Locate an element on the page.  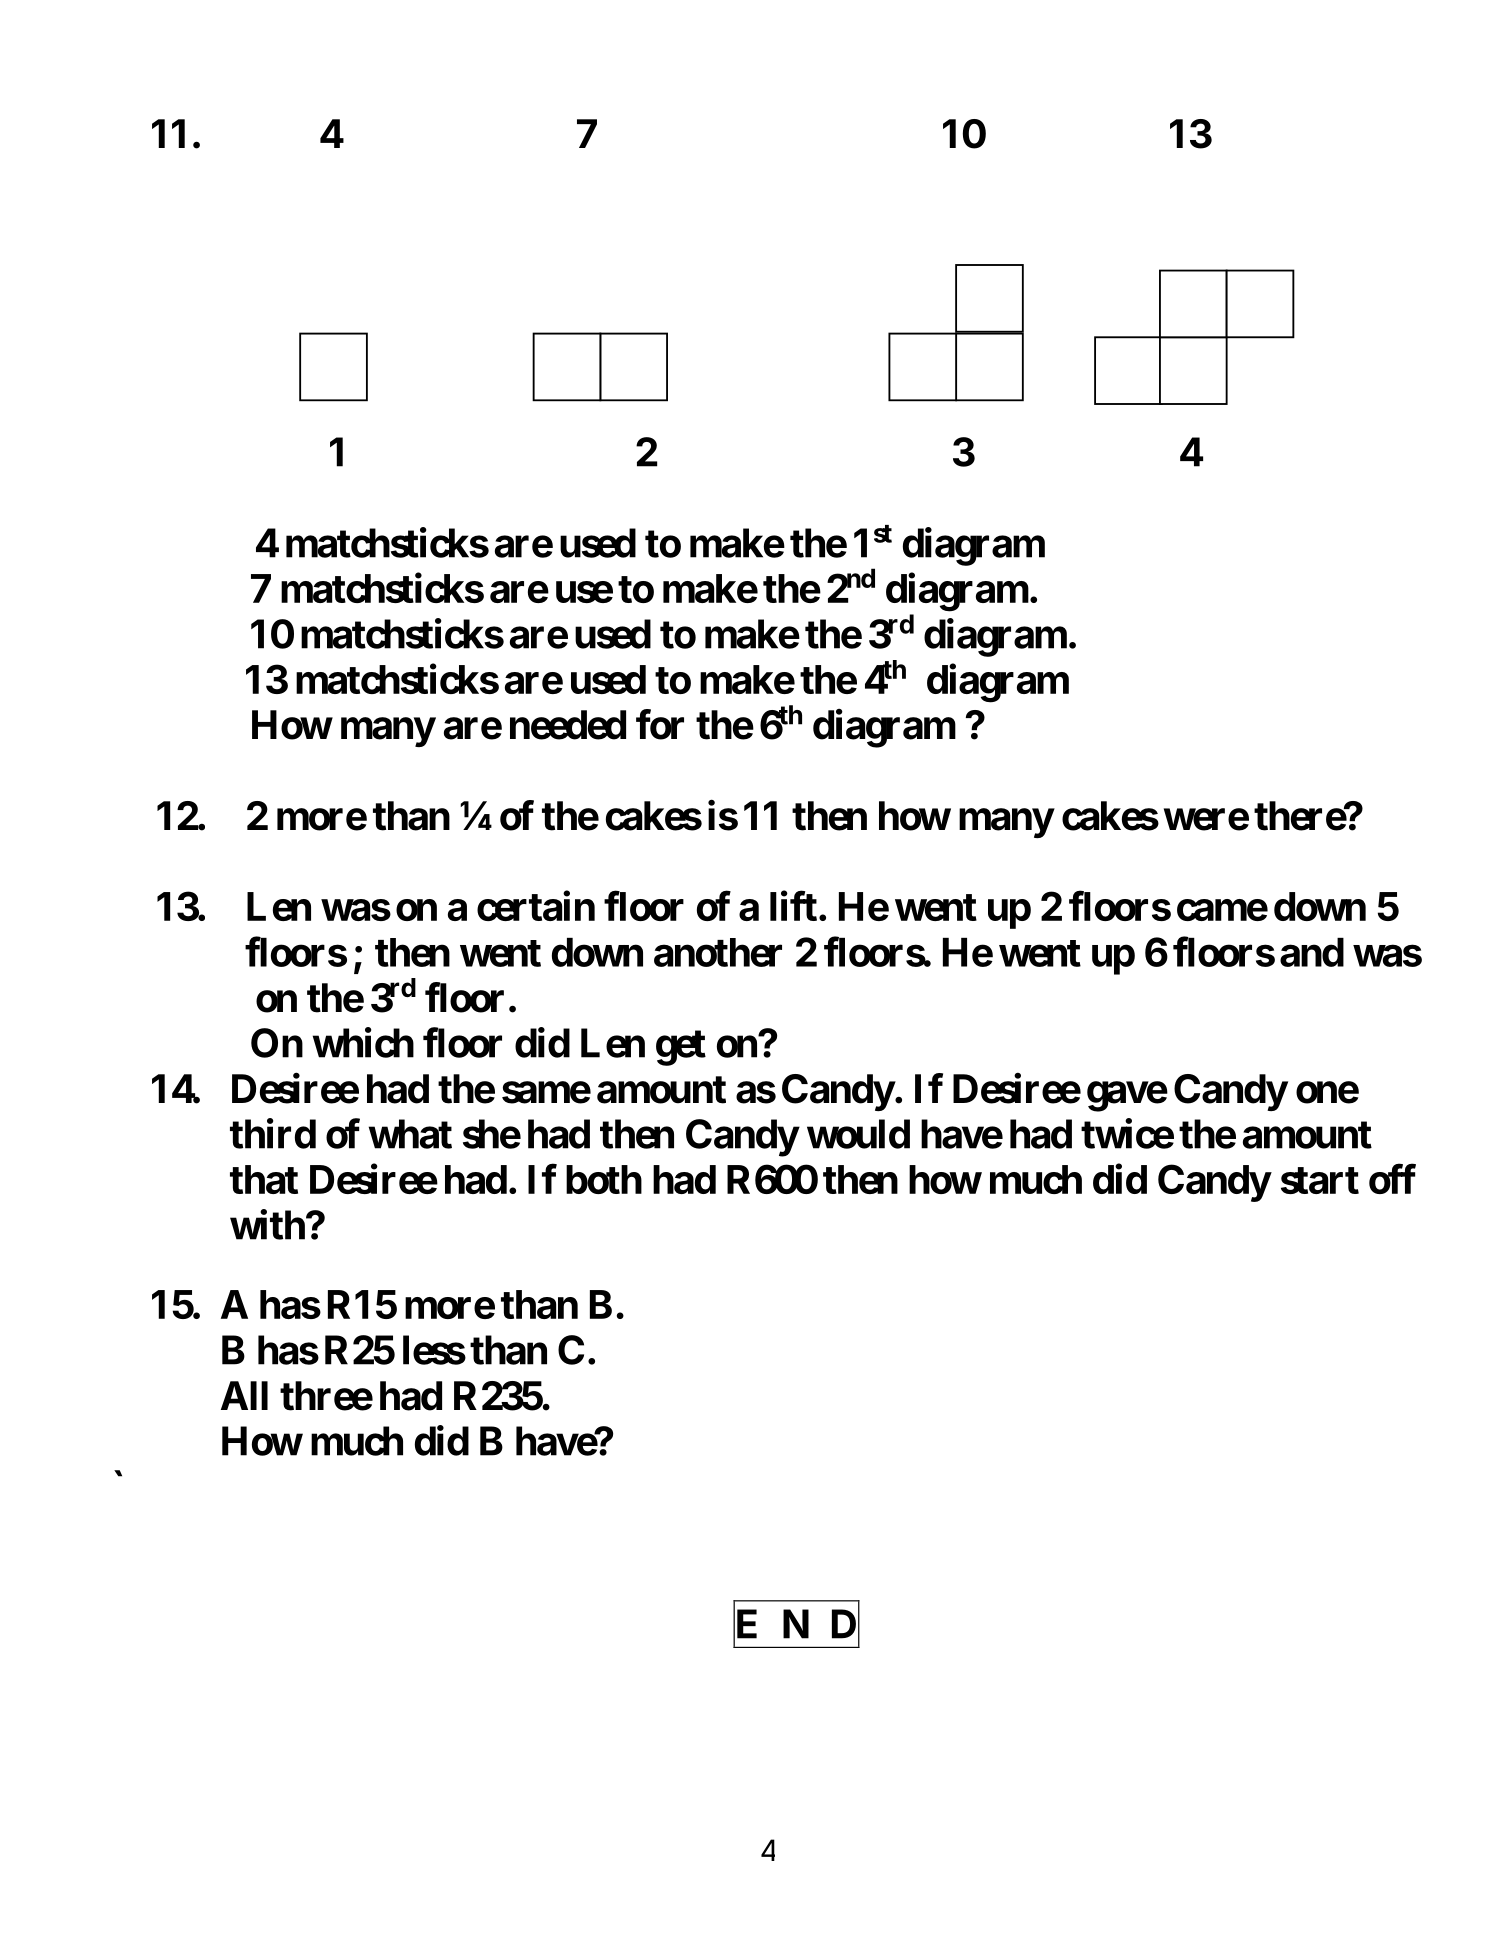
All is located at coordinates (244, 1395).
